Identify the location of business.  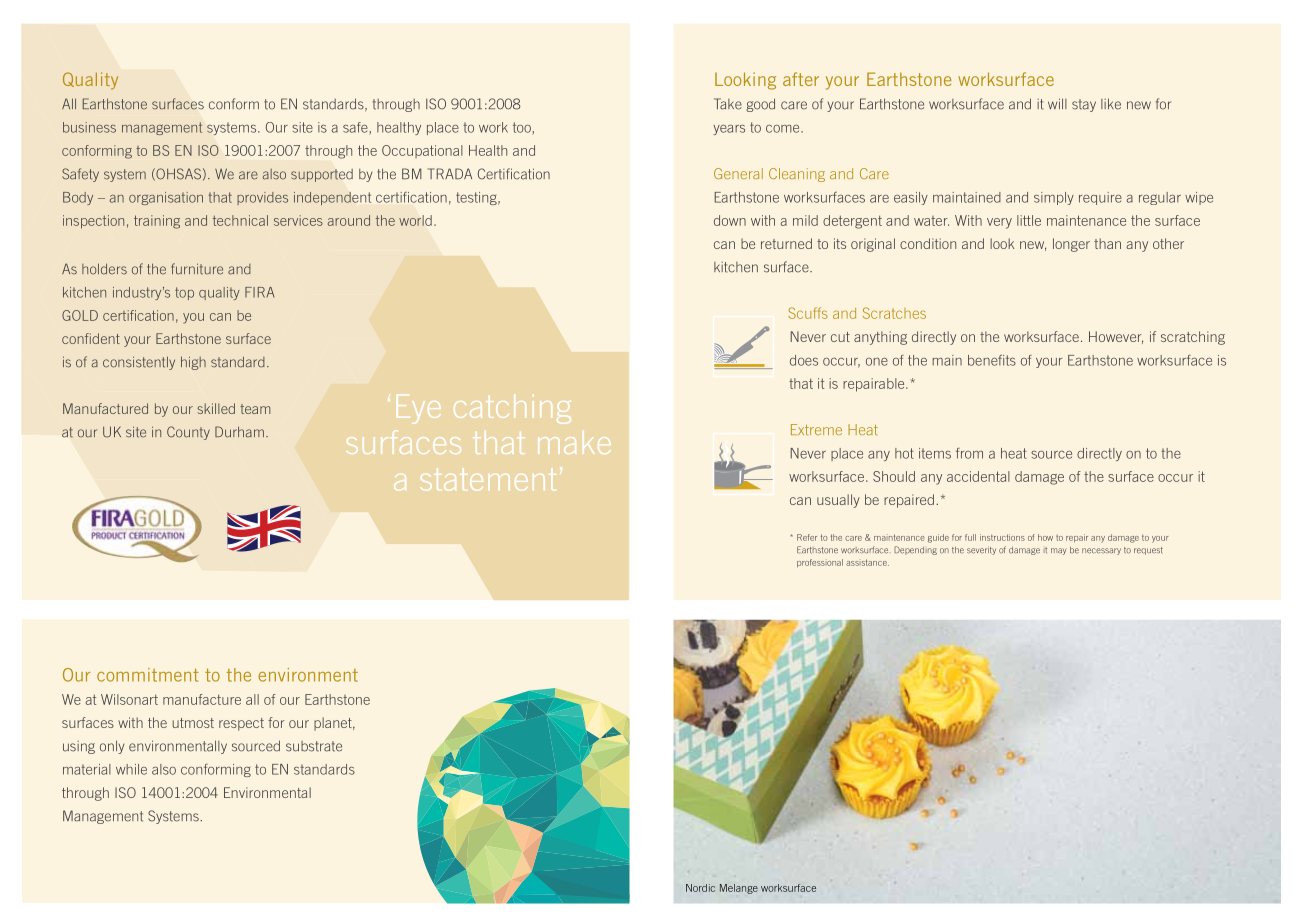
(89, 127).
